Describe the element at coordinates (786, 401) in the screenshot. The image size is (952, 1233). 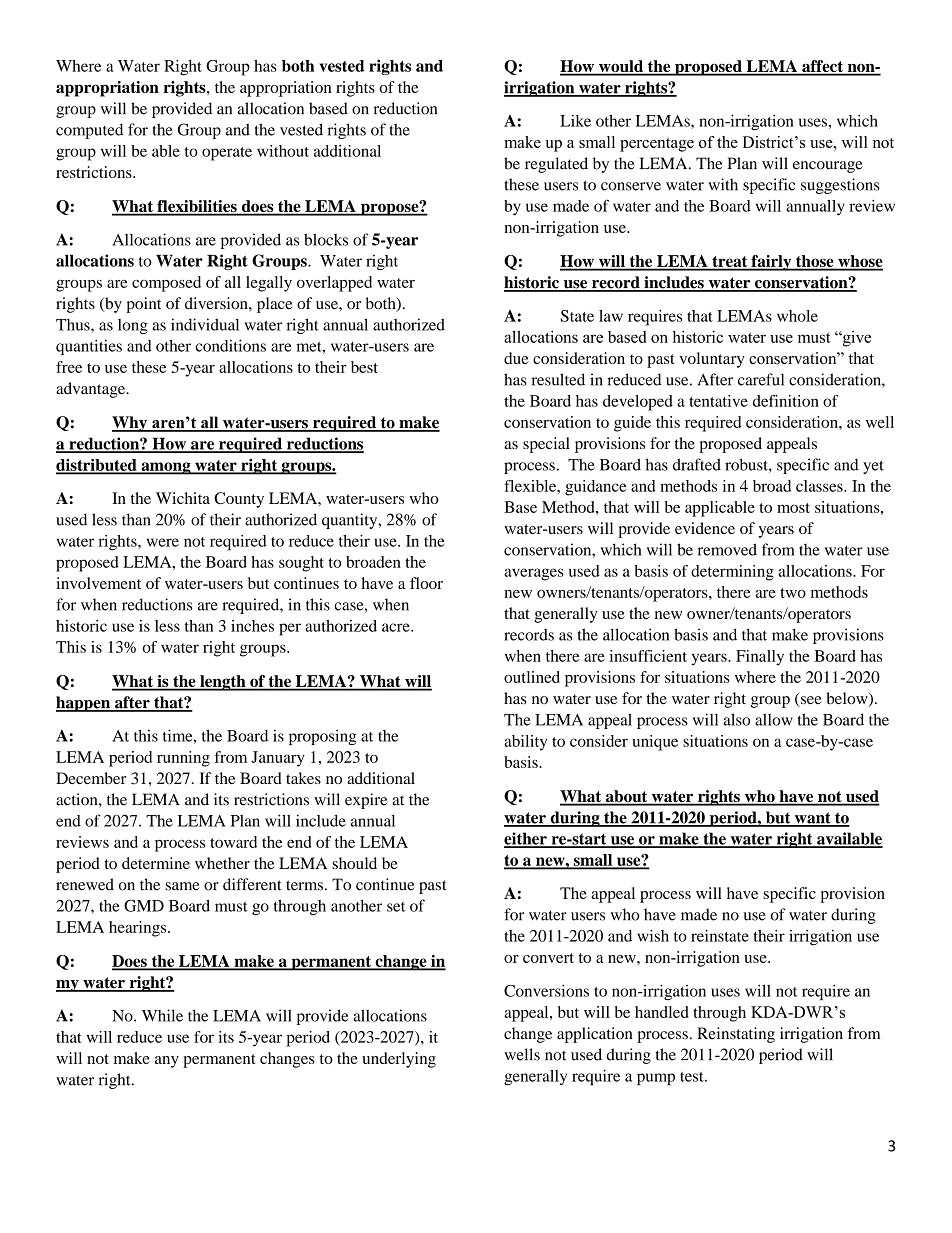
I see `definition` at that location.
